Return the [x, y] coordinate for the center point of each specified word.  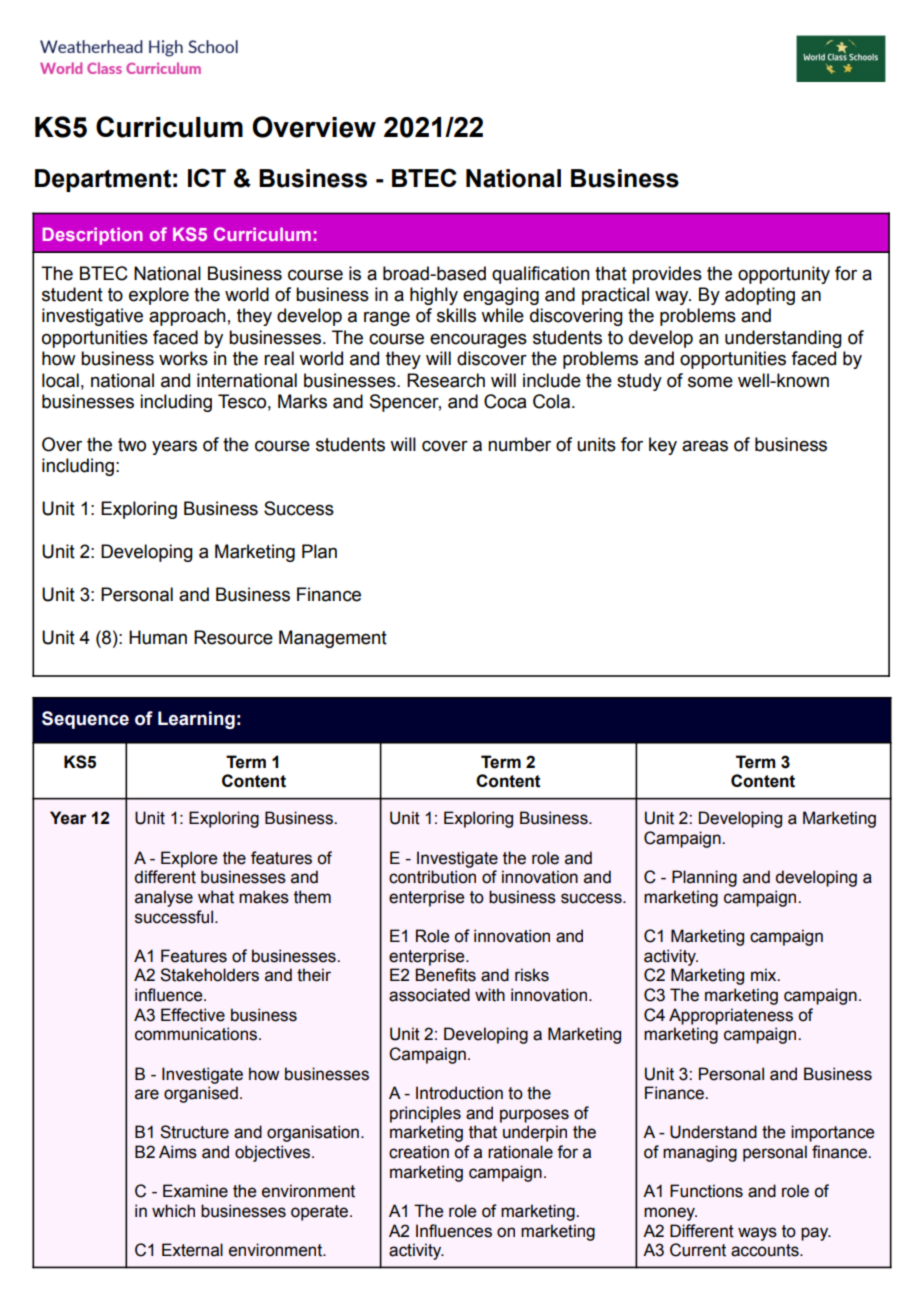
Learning [196, 720]
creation [419, 1152]
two [132, 445]
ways [757, 1234]
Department [103, 180]
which [173, 1211]
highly [434, 296]
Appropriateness [731, 1016]
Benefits [445, 975]
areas [705, 446]
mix [765, 974]
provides [667, 275]
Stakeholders [209, 975]
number [519, 444]
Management [333, 639]
